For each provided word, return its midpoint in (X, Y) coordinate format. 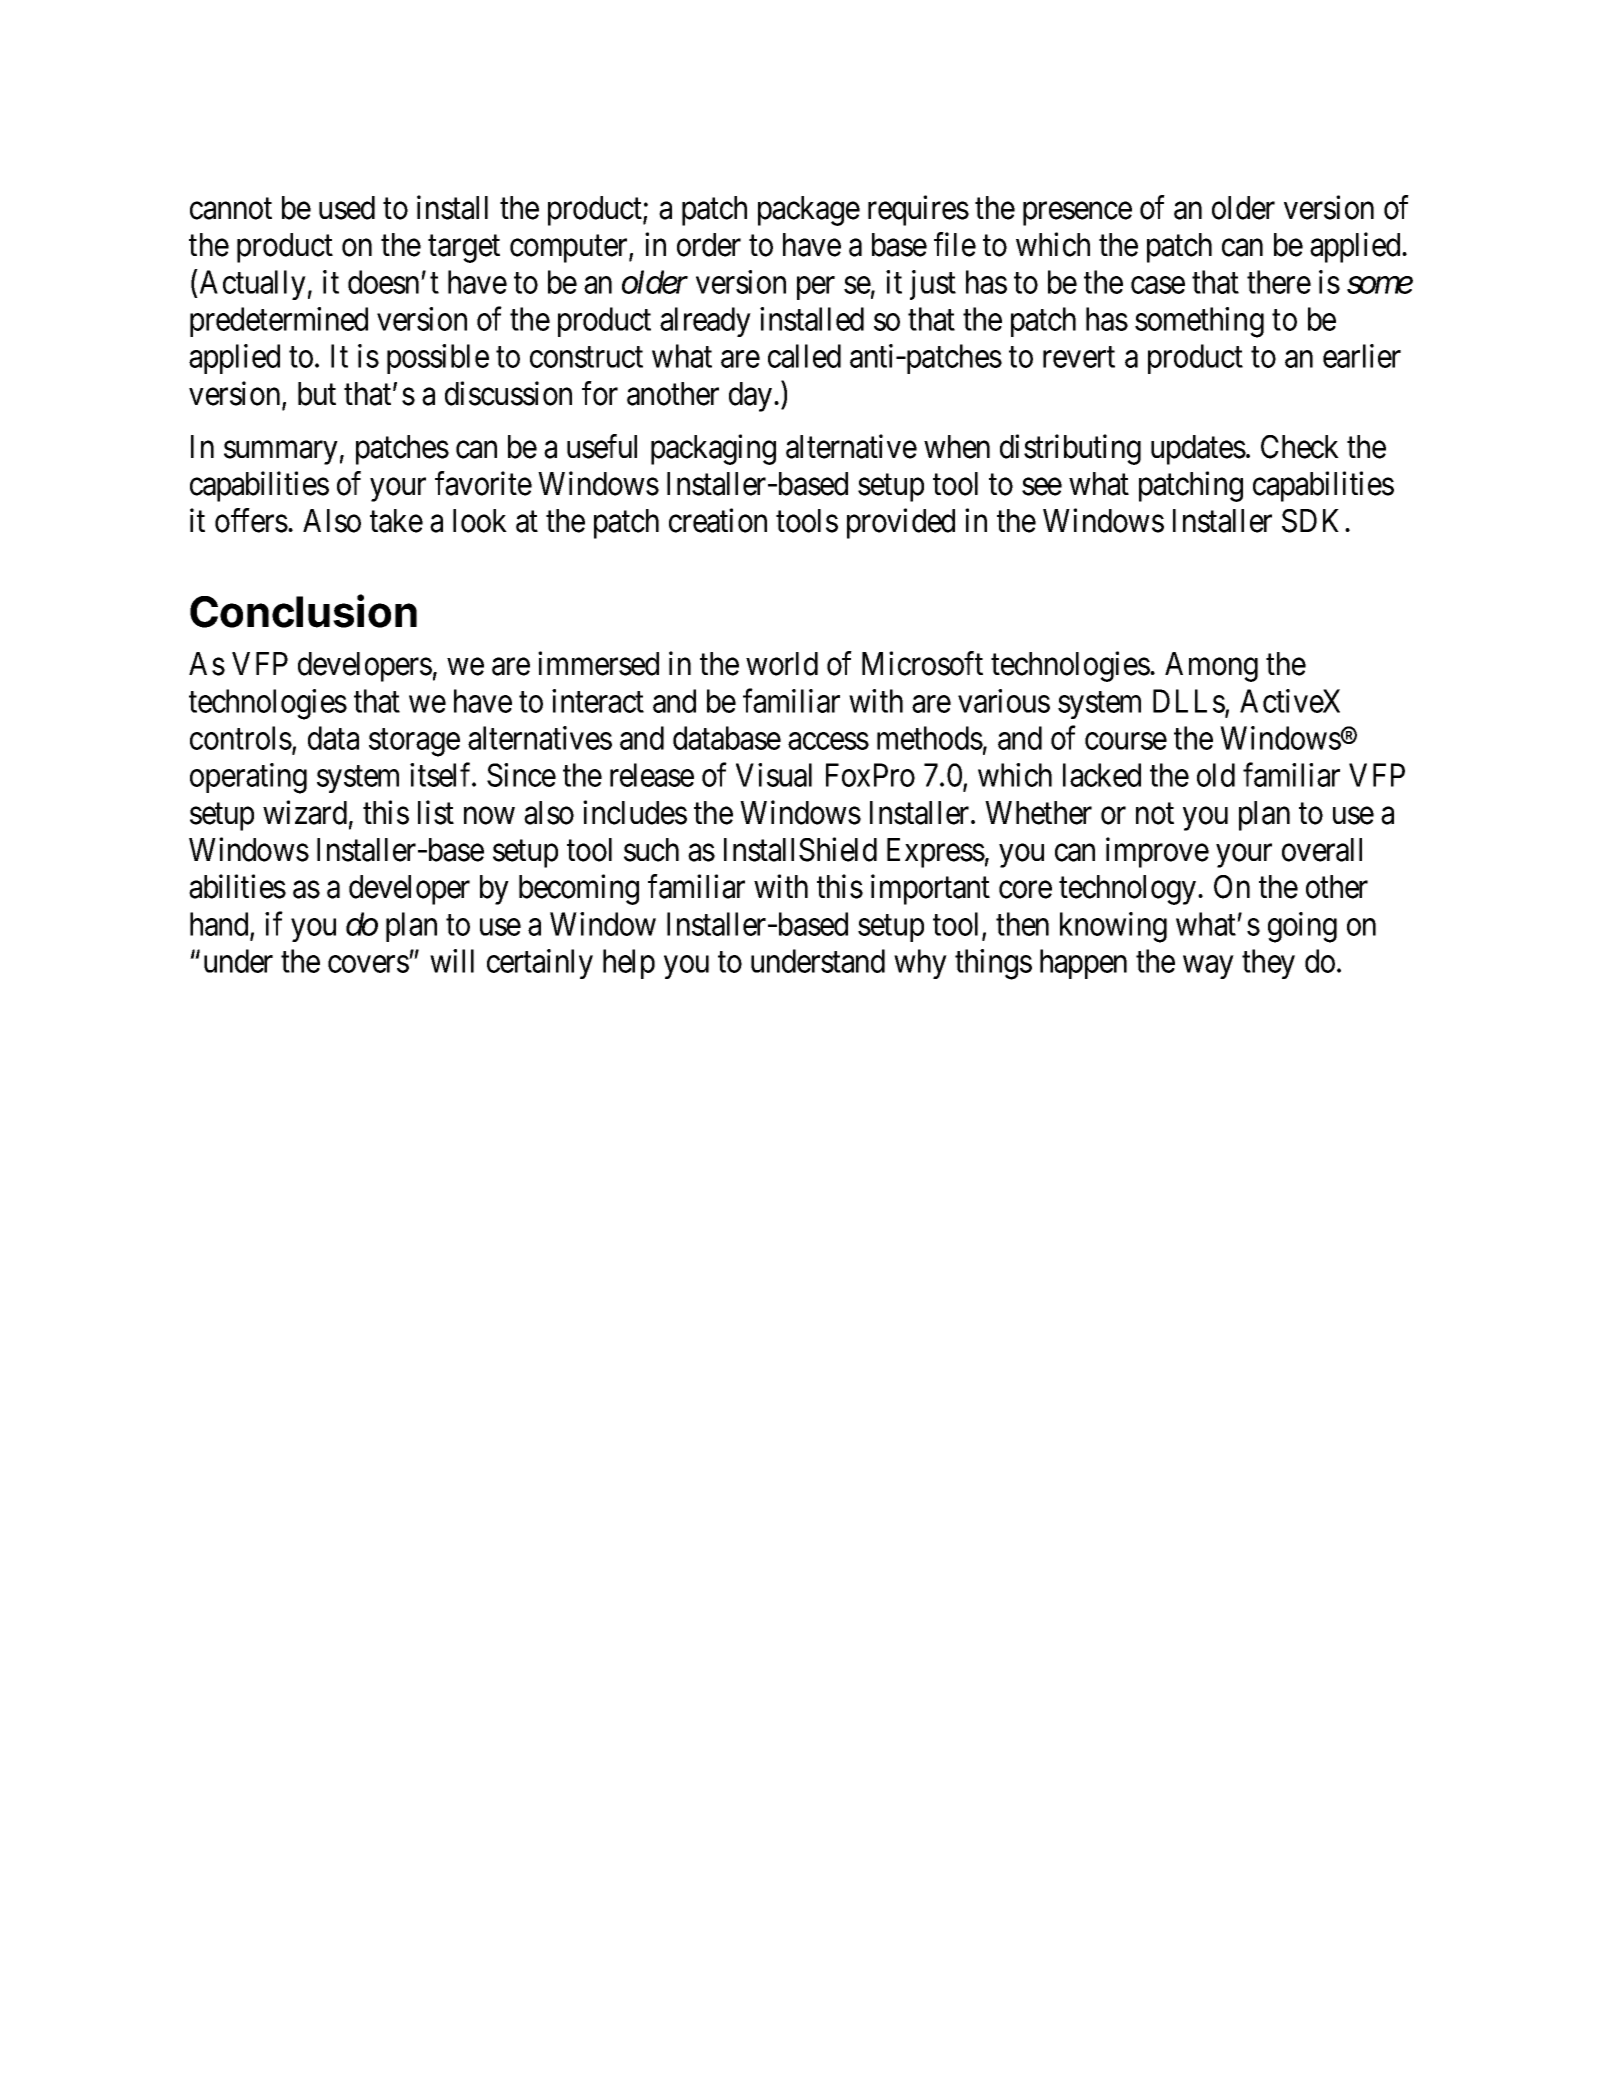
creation (718, 520)
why (920, 964)
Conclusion (303, 611)
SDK (1314, 521)
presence (1077, 214)
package (809, 211)
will (452, 961)
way (1208, 967)
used (347, 208)
